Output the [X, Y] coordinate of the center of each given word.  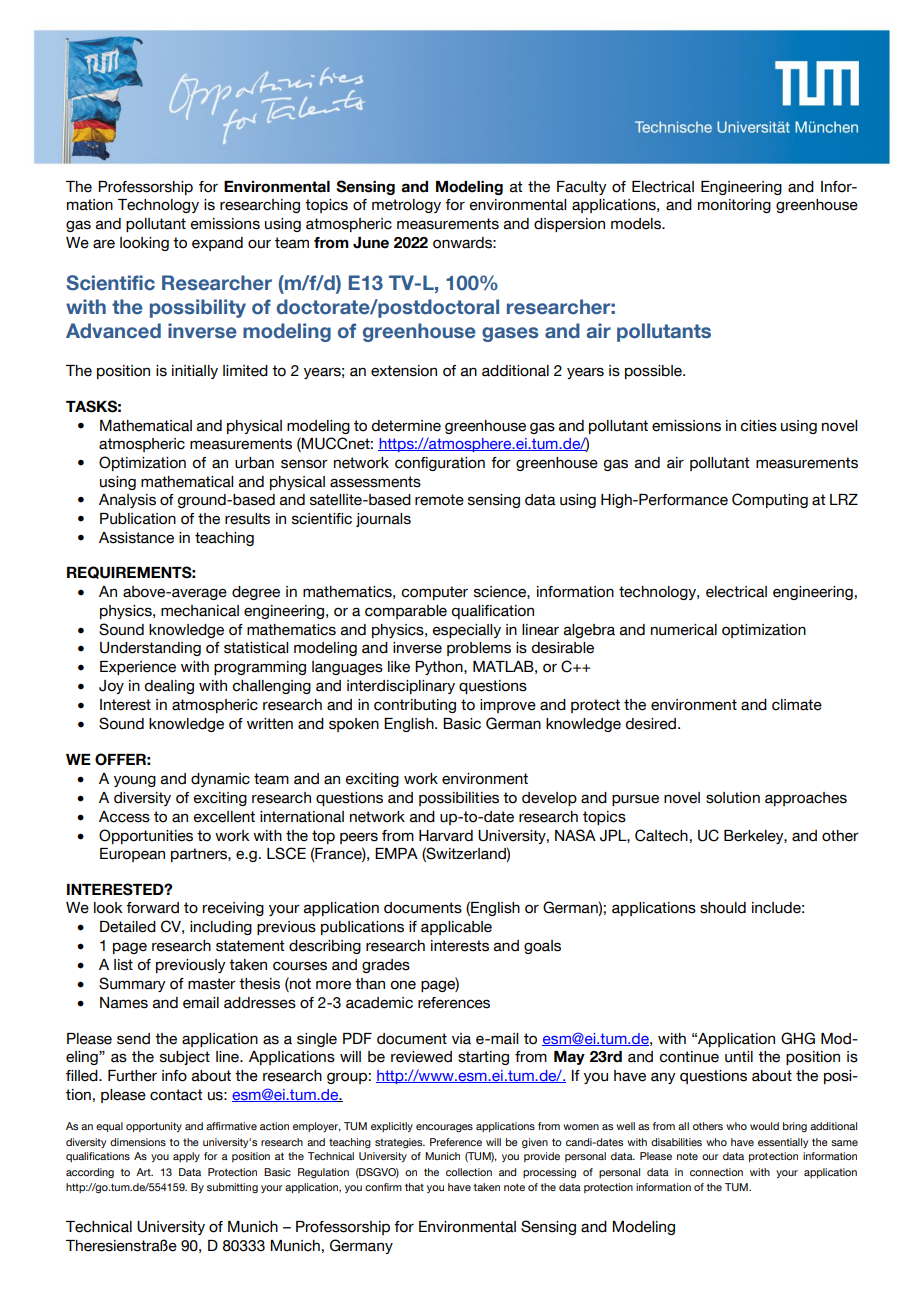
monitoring [734, 206]
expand [217, 244]
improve [508, 706]
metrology [406, 206]
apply [186, 1157]
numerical [684, 630]
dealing [169, 687]
